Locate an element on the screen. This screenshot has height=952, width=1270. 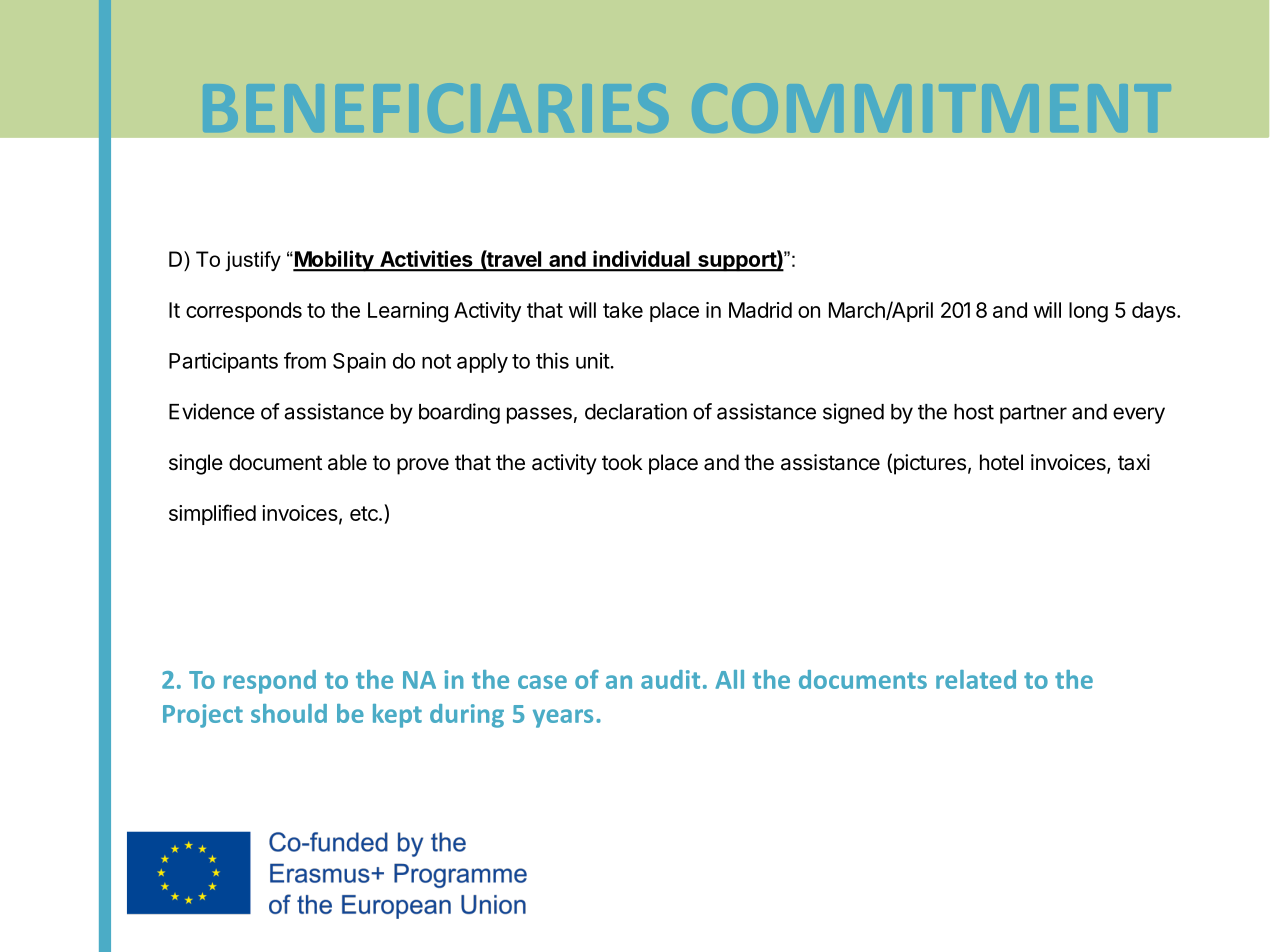
unit is located at coordinates (593, 360).
